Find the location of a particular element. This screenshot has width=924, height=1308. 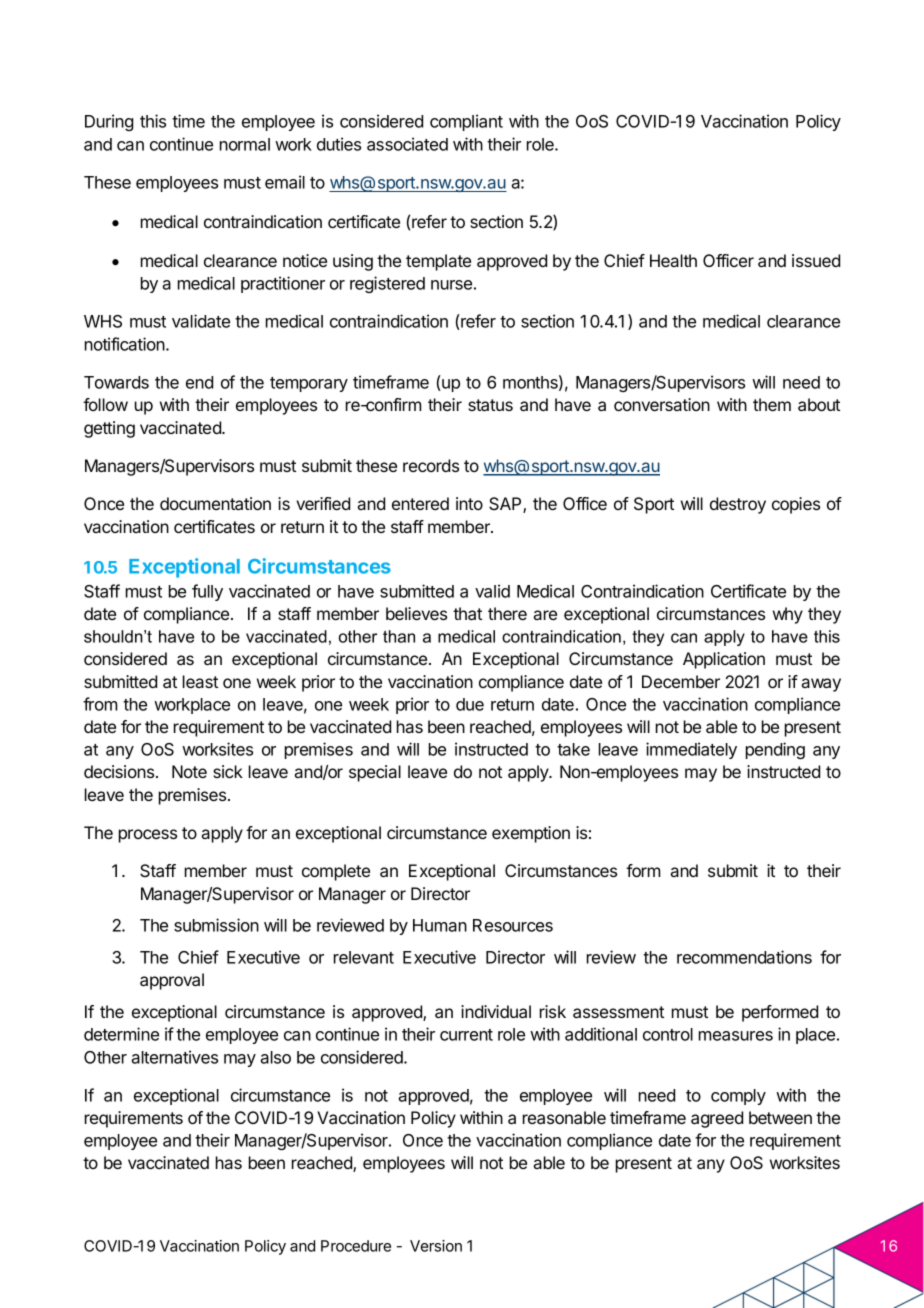

destroy is located at coordinates (738, 505).
